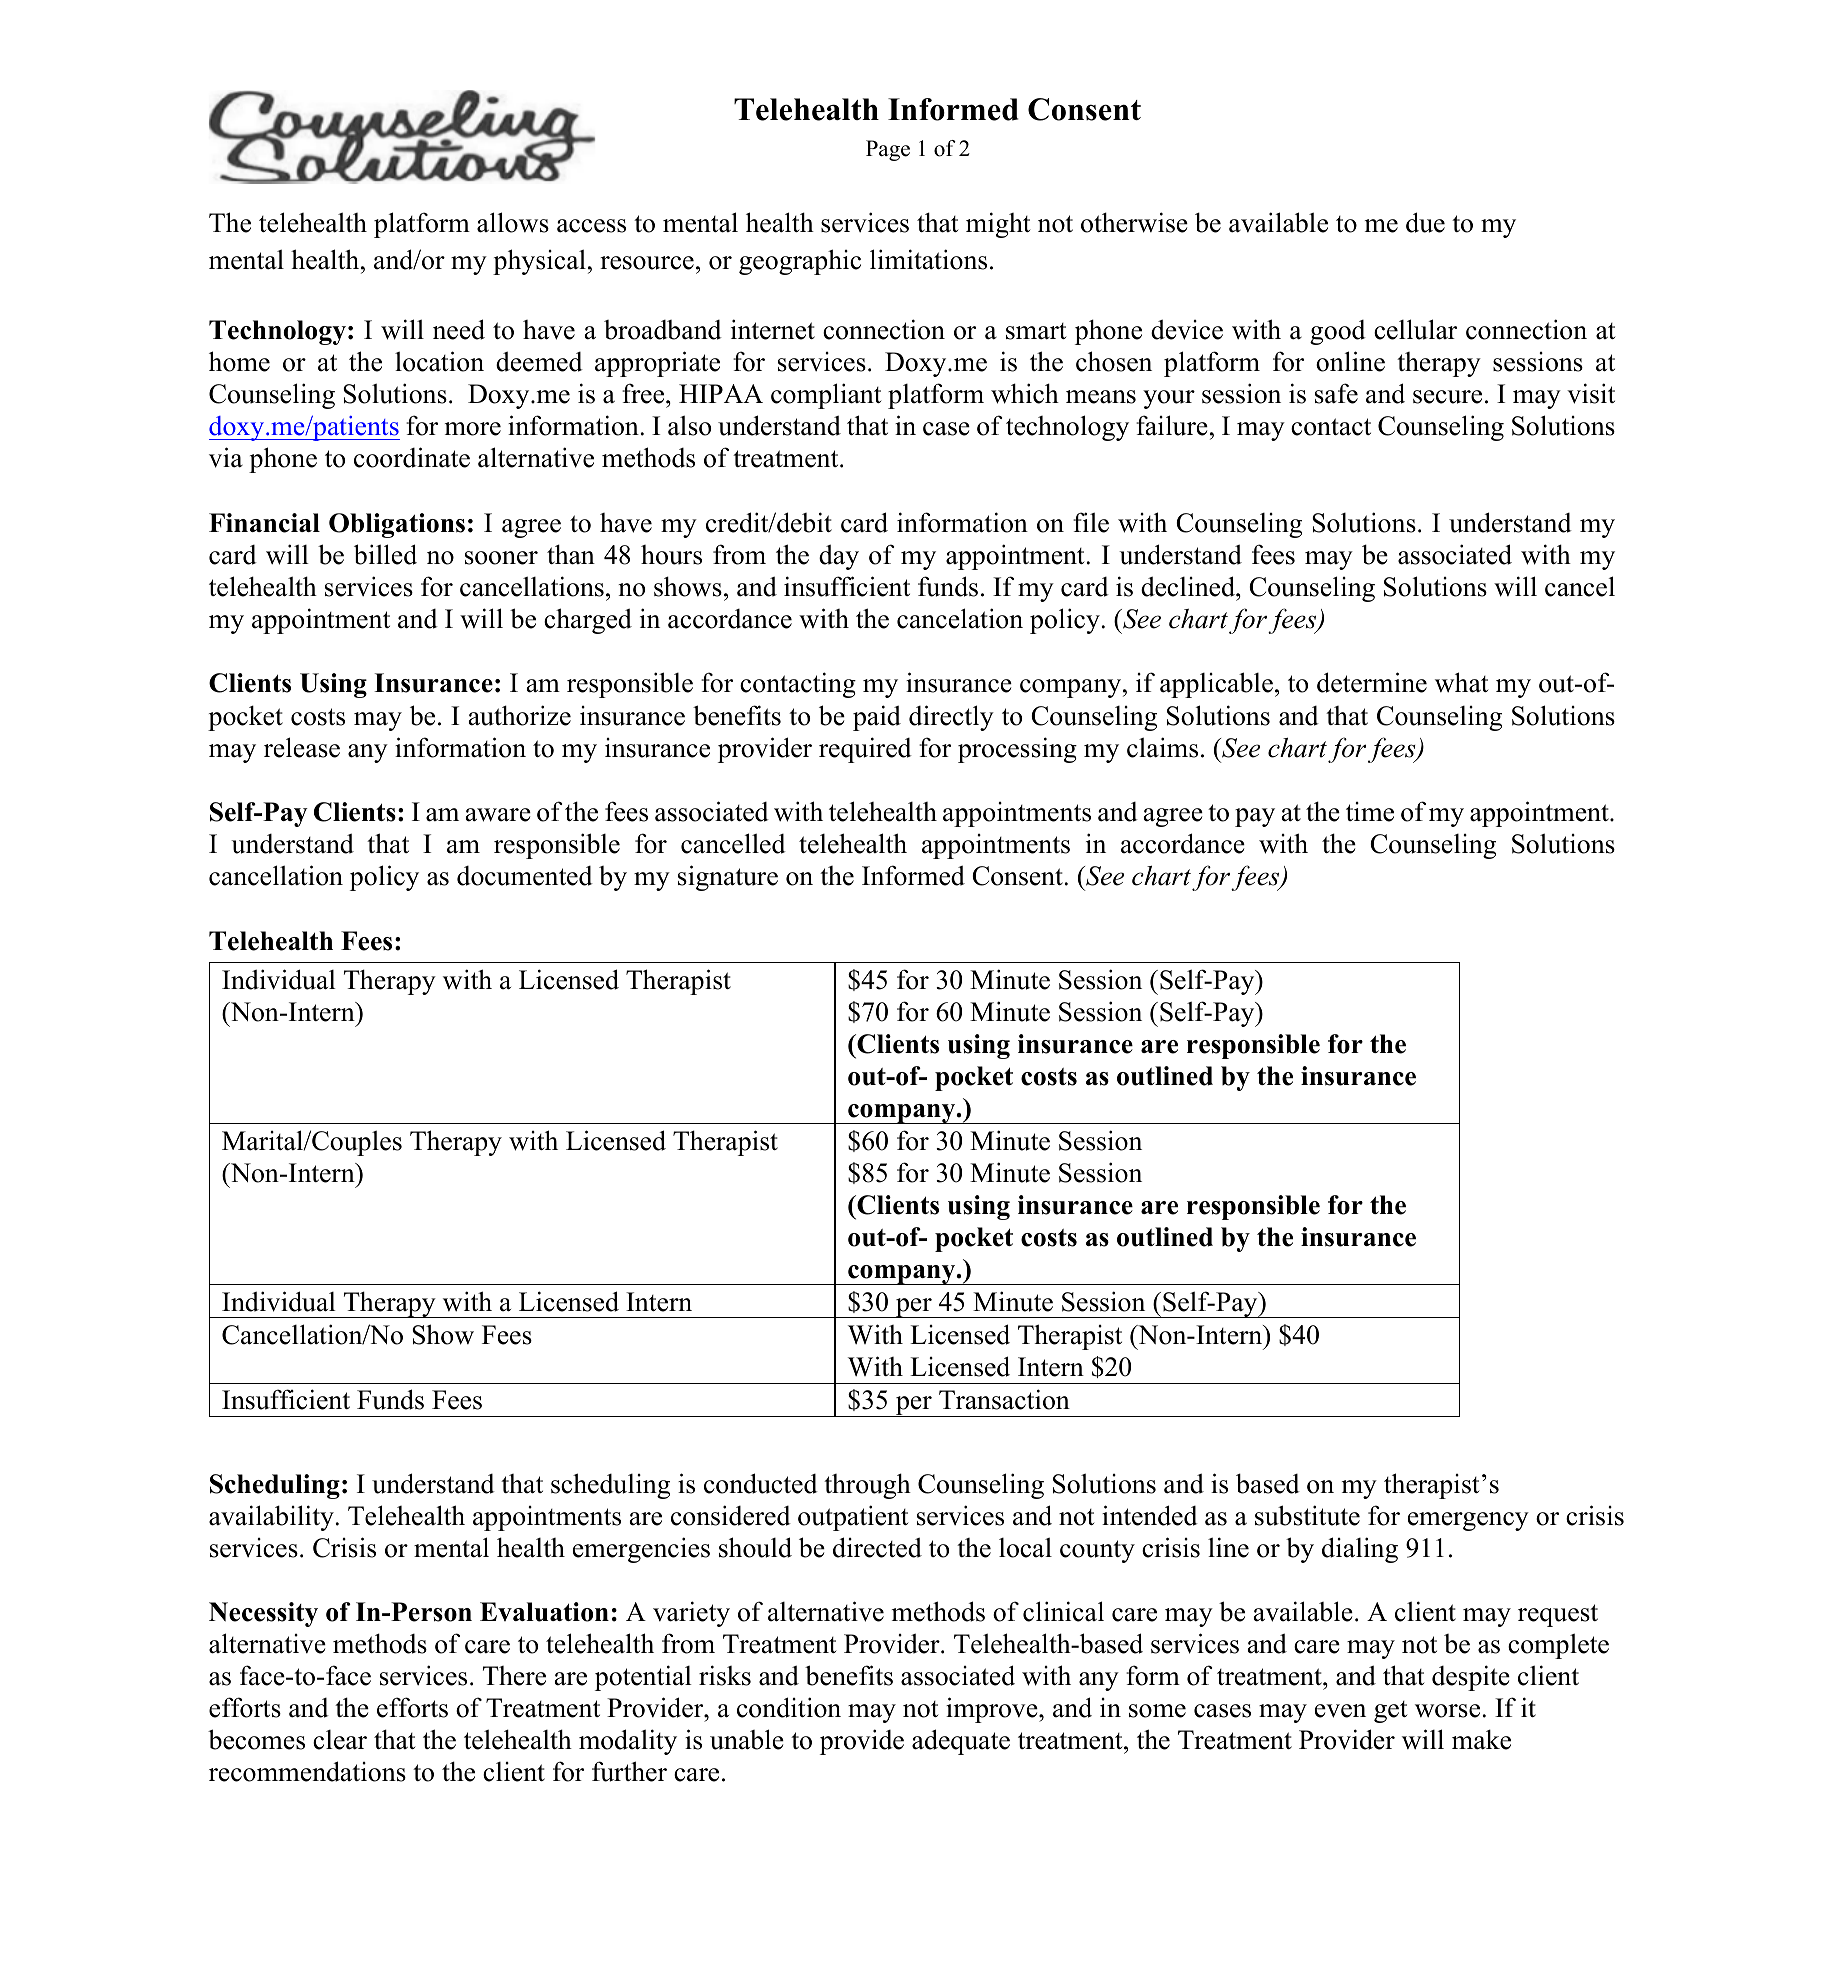  Describe the element at coordinates (1370, 812) in the image. I see `time` at that location.
